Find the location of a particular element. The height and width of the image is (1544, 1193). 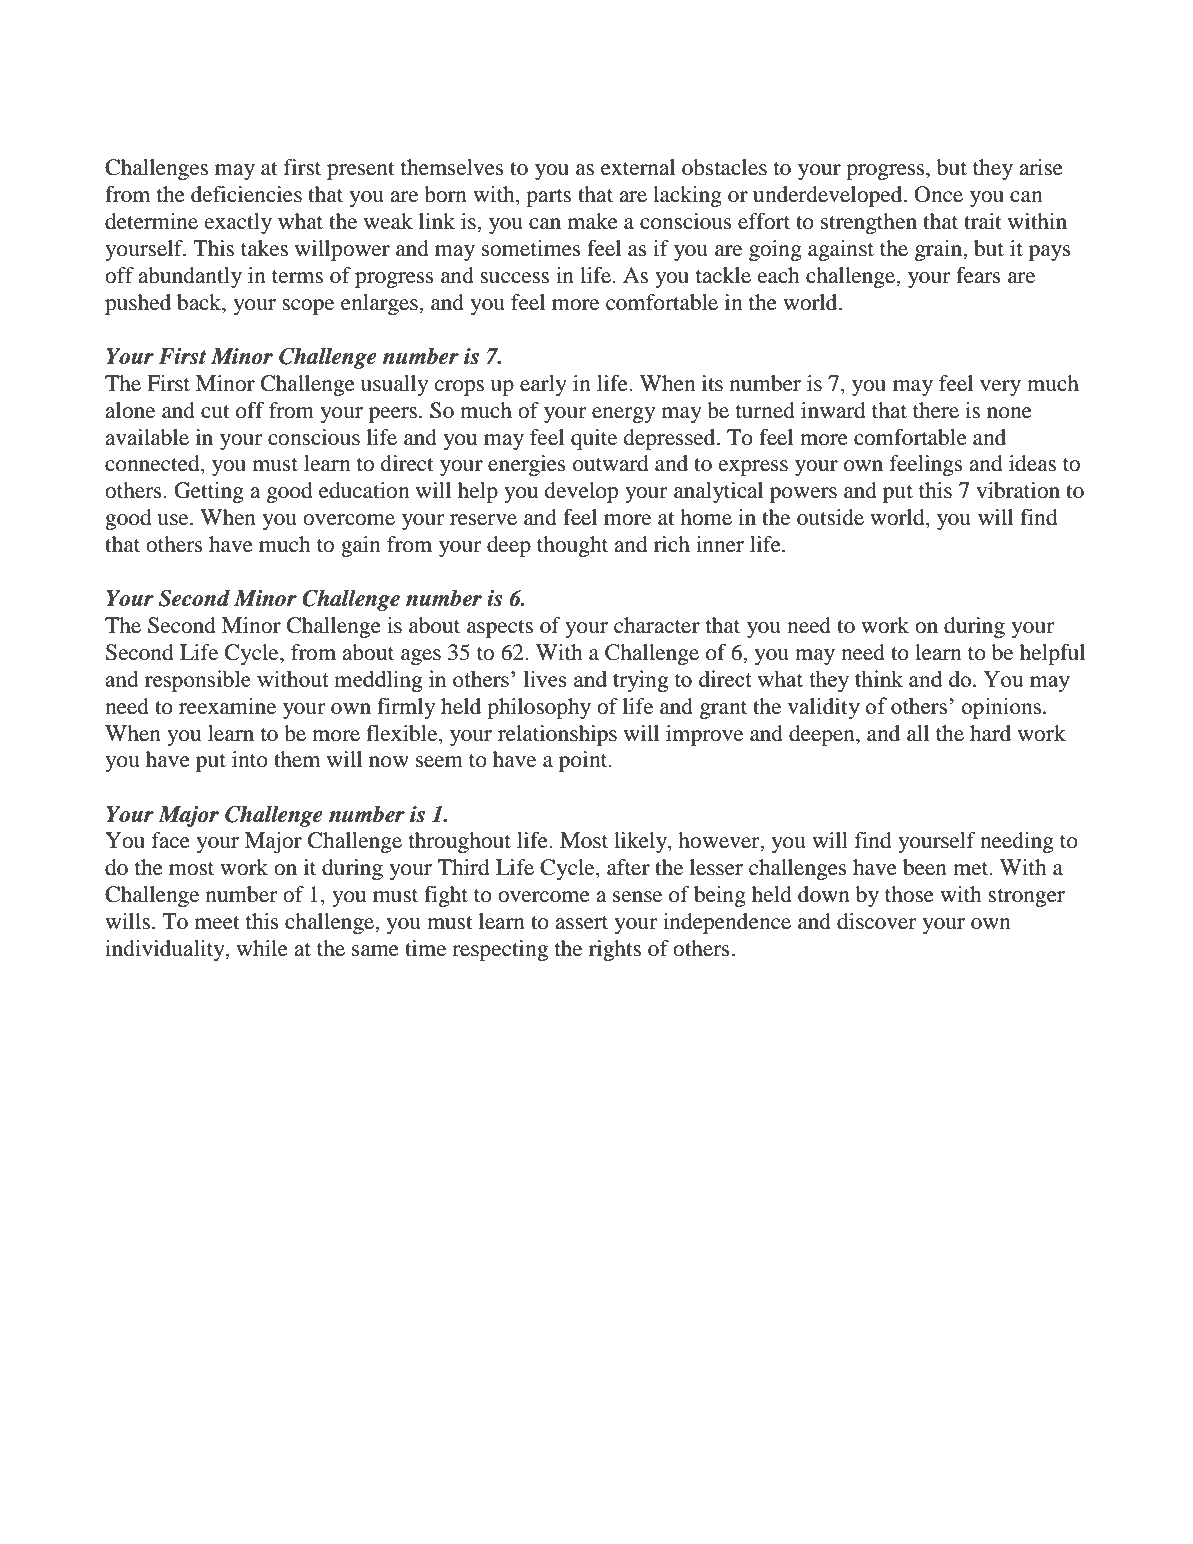

use is located at coordinates (174, 520).
